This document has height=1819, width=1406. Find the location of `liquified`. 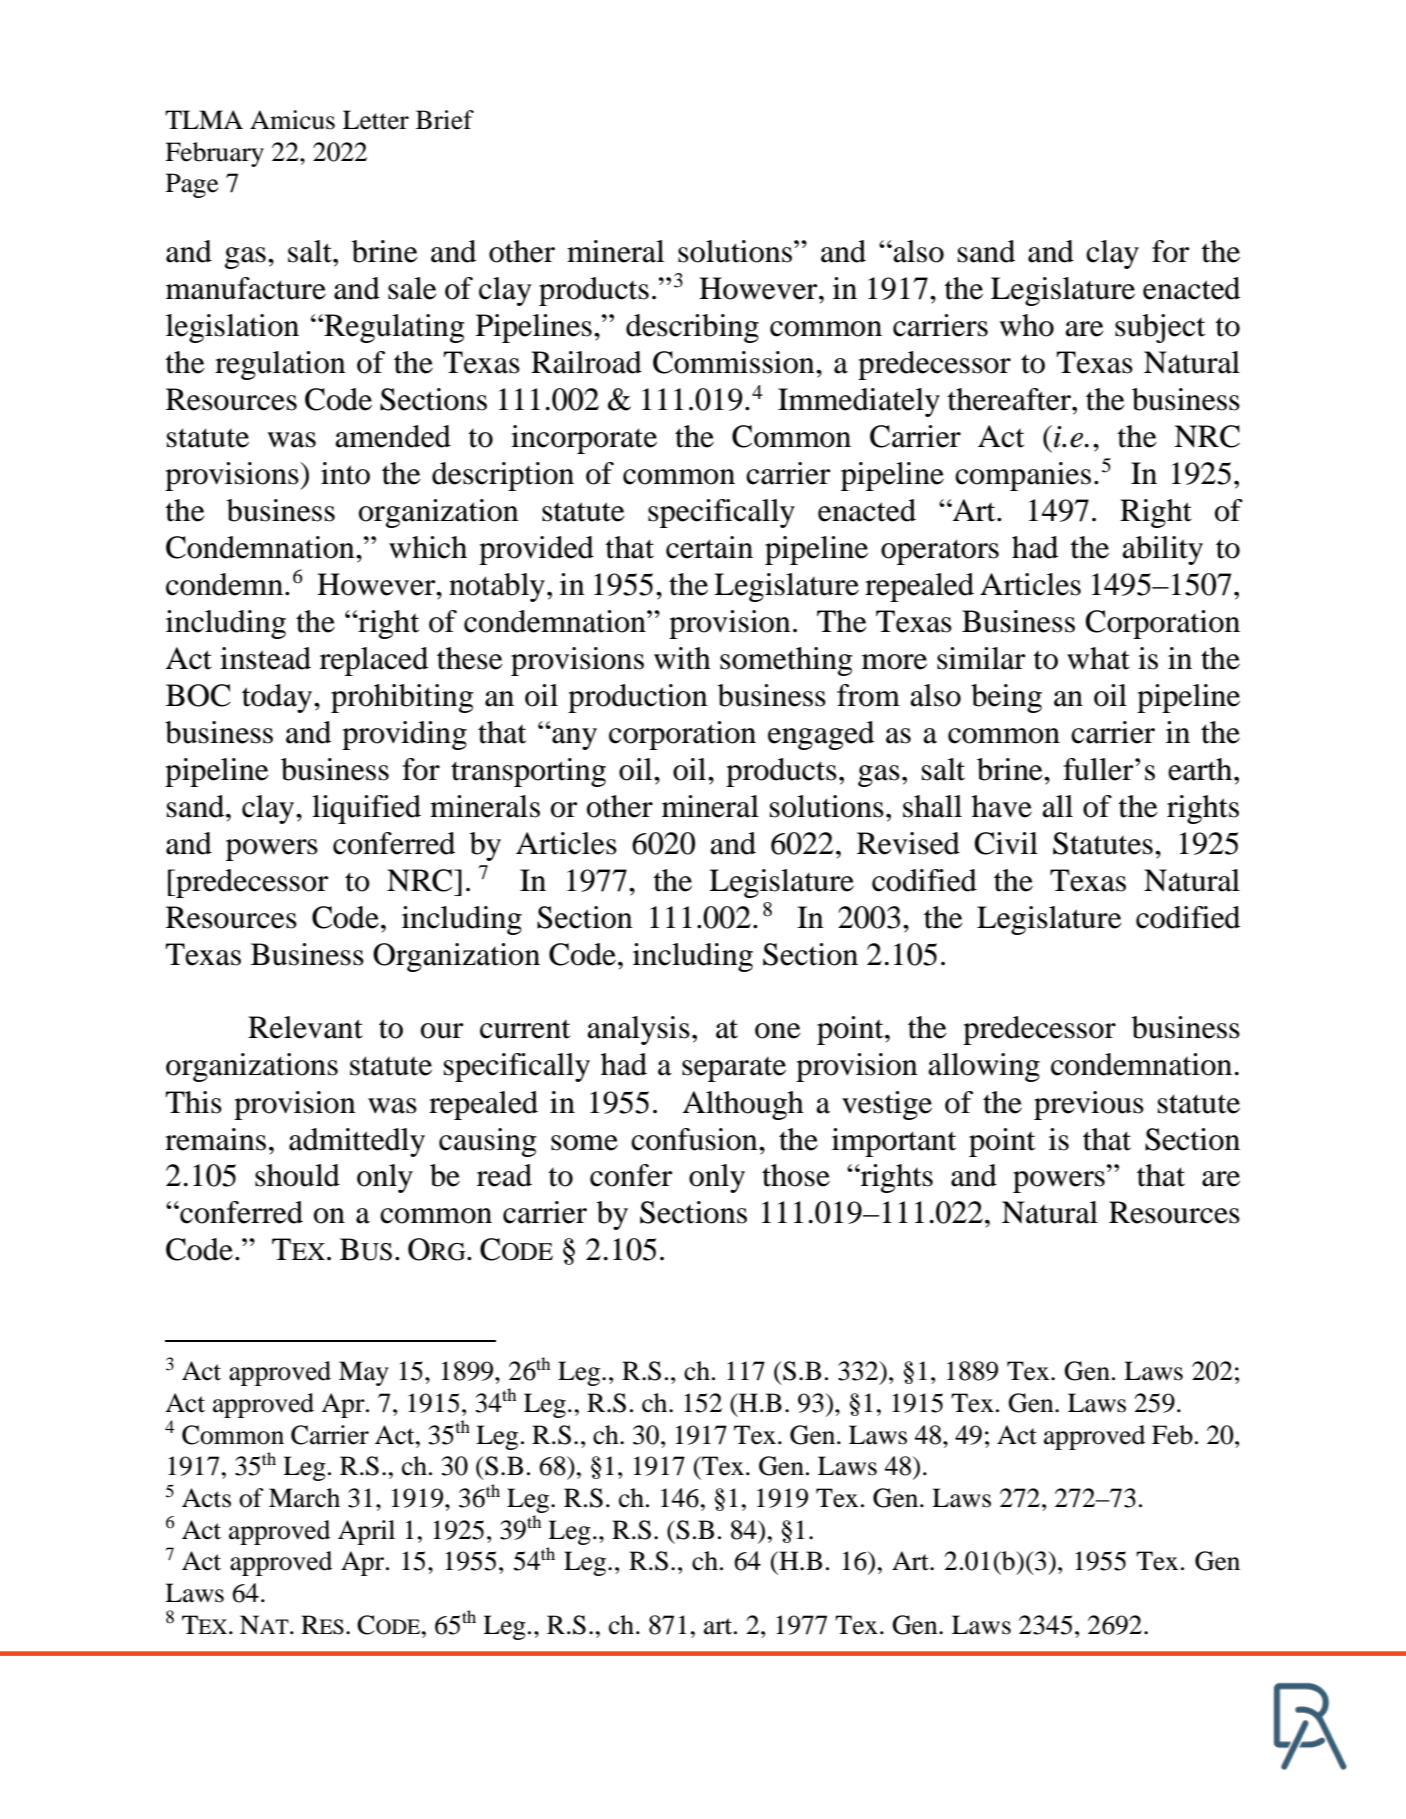

liquified is located at coordinates (366, 809).
